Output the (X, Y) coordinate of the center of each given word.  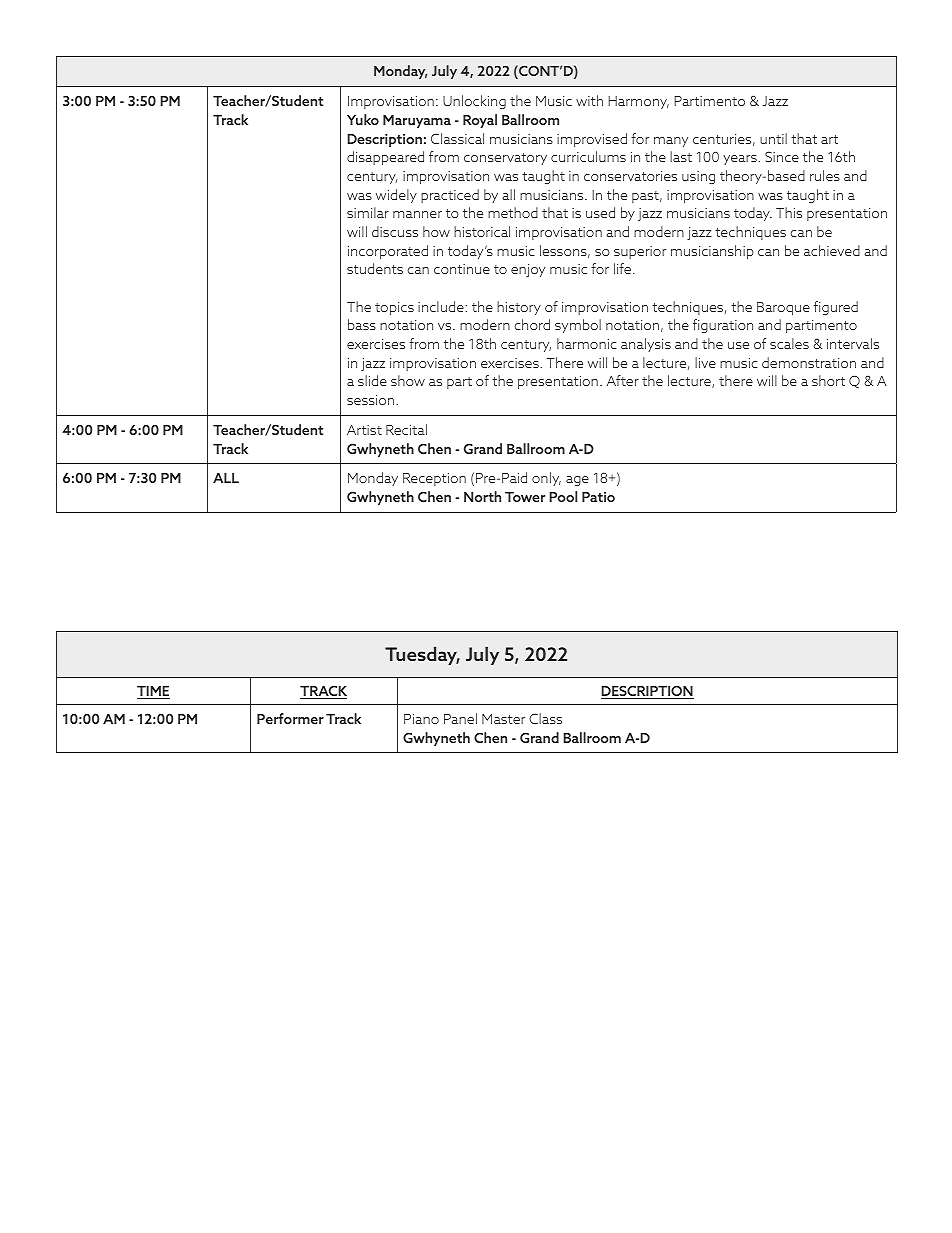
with (589, 100)
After (623, 380)
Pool (563, 496)
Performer (290, 718)
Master (503, 719)
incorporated (388, 252)
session (372, 400)
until (773, 138)
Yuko (363, 119)
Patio (598, 497)
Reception (434, 479)
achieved (832, 250)
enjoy (528, 270)
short (828, 380)
